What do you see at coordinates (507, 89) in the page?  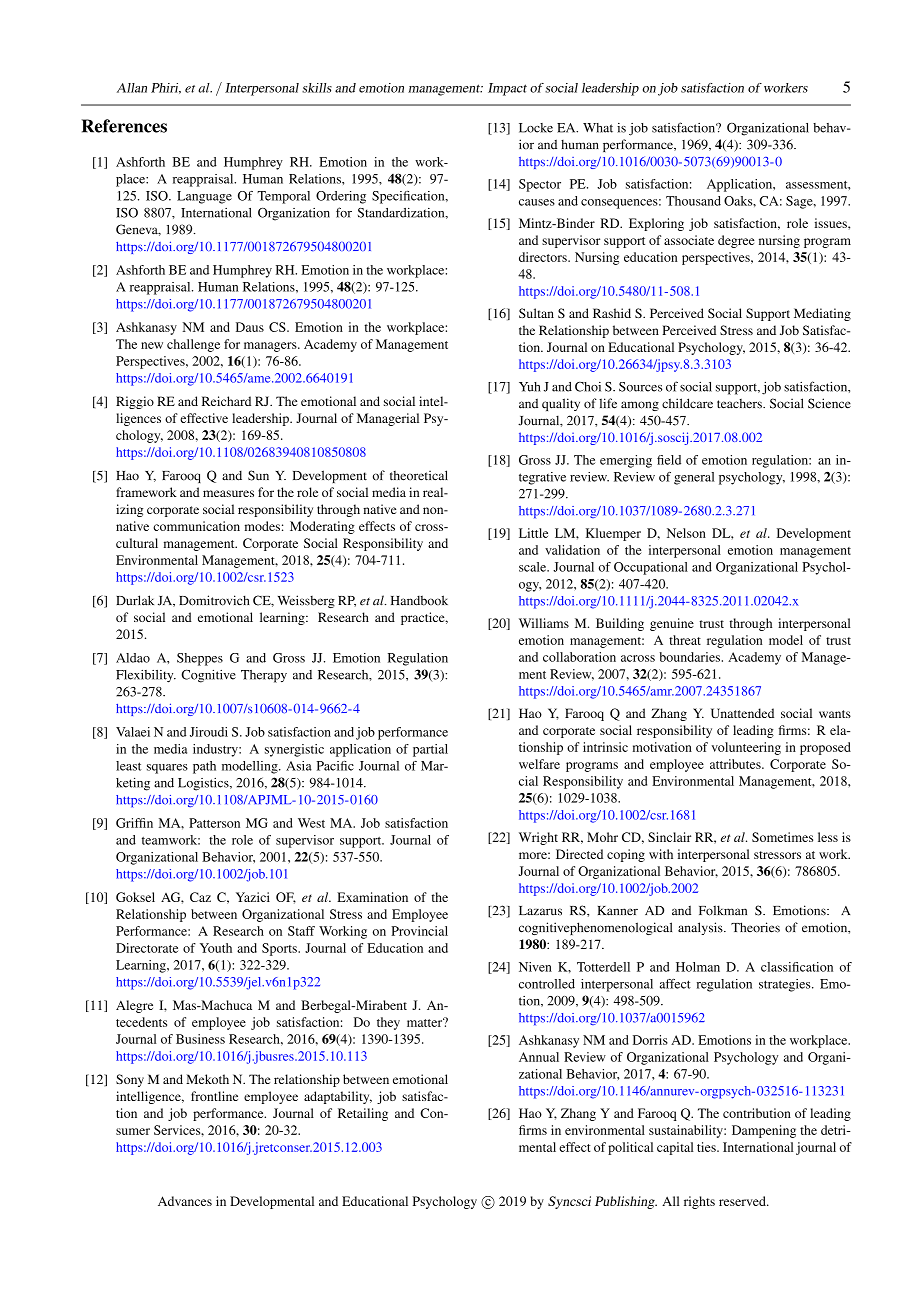 I see `Impact` at bounding box center [507, 89].
